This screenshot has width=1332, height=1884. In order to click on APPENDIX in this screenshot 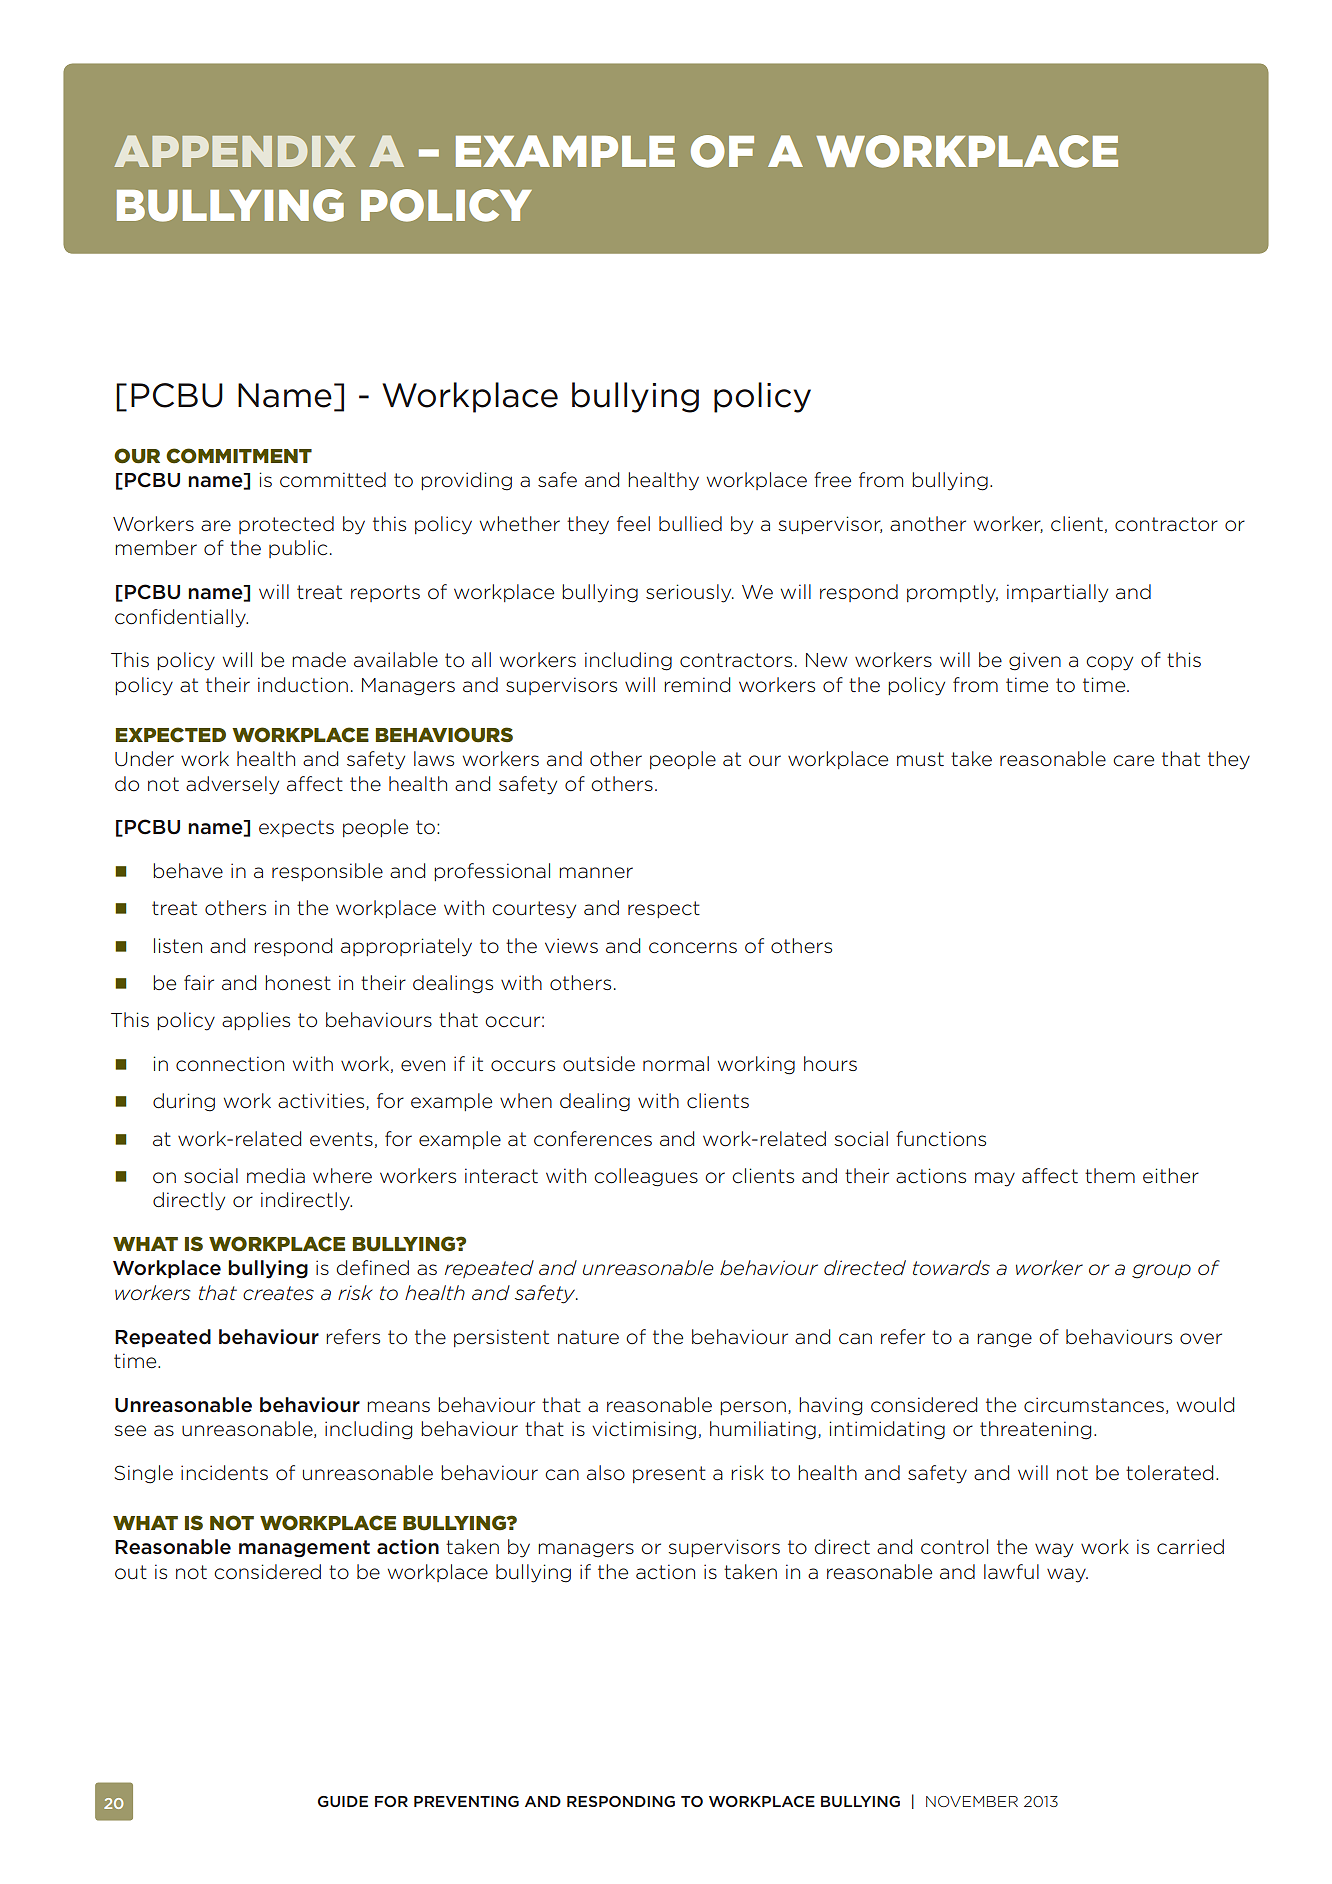, I will do `click(235, 151)`.
